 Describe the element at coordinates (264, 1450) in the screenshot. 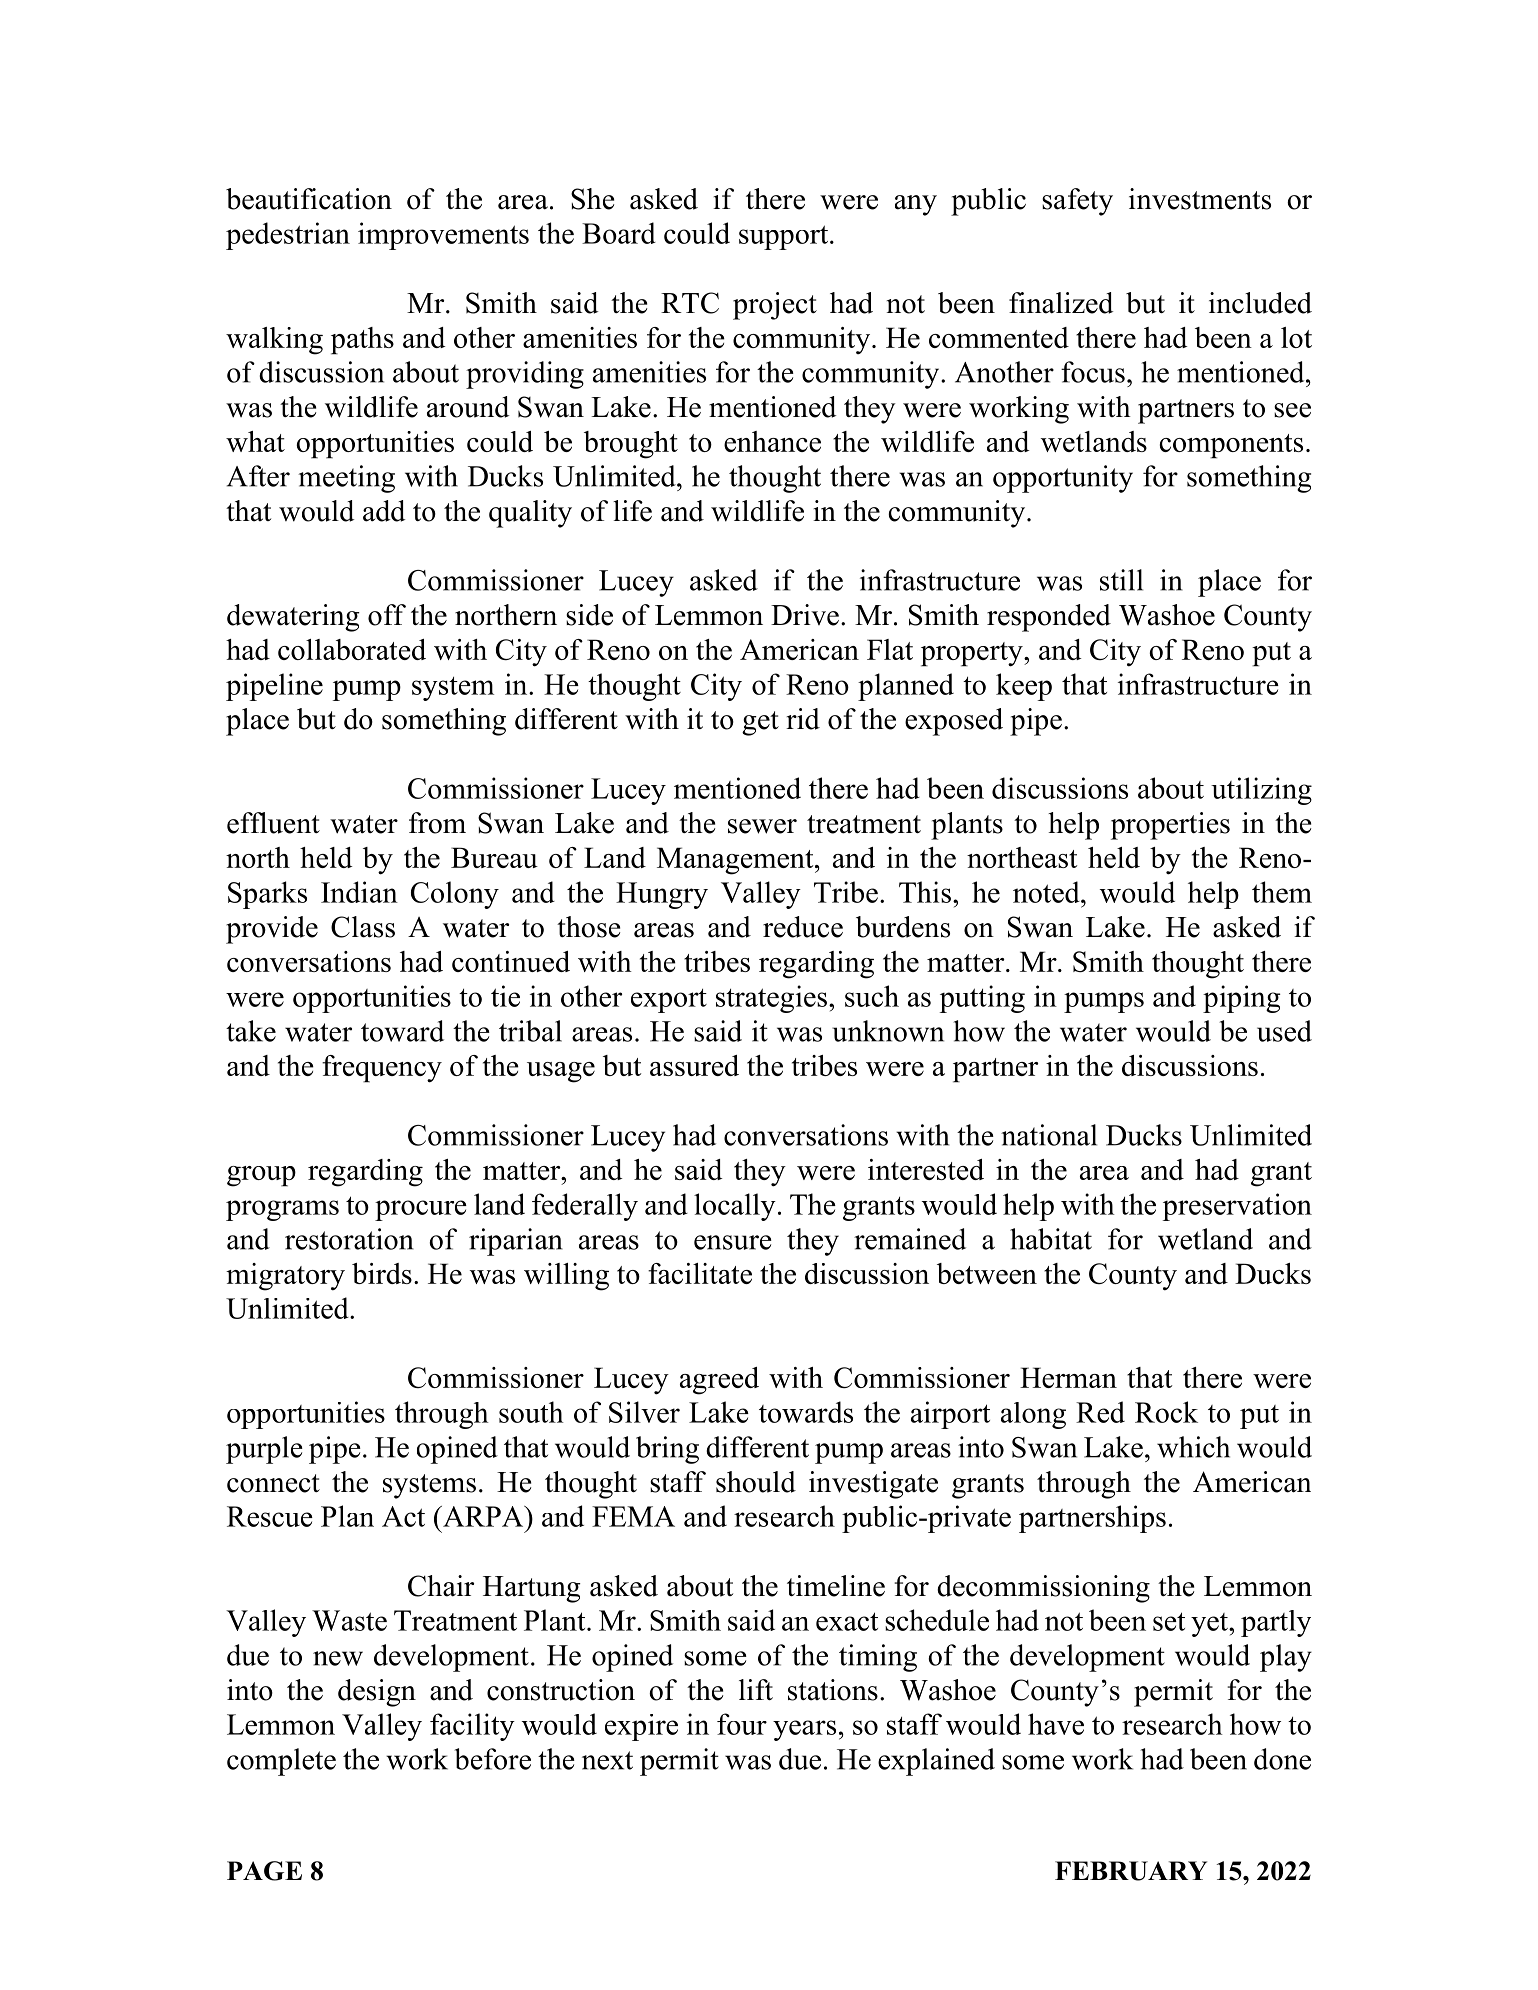

I see `purple` at that location.
